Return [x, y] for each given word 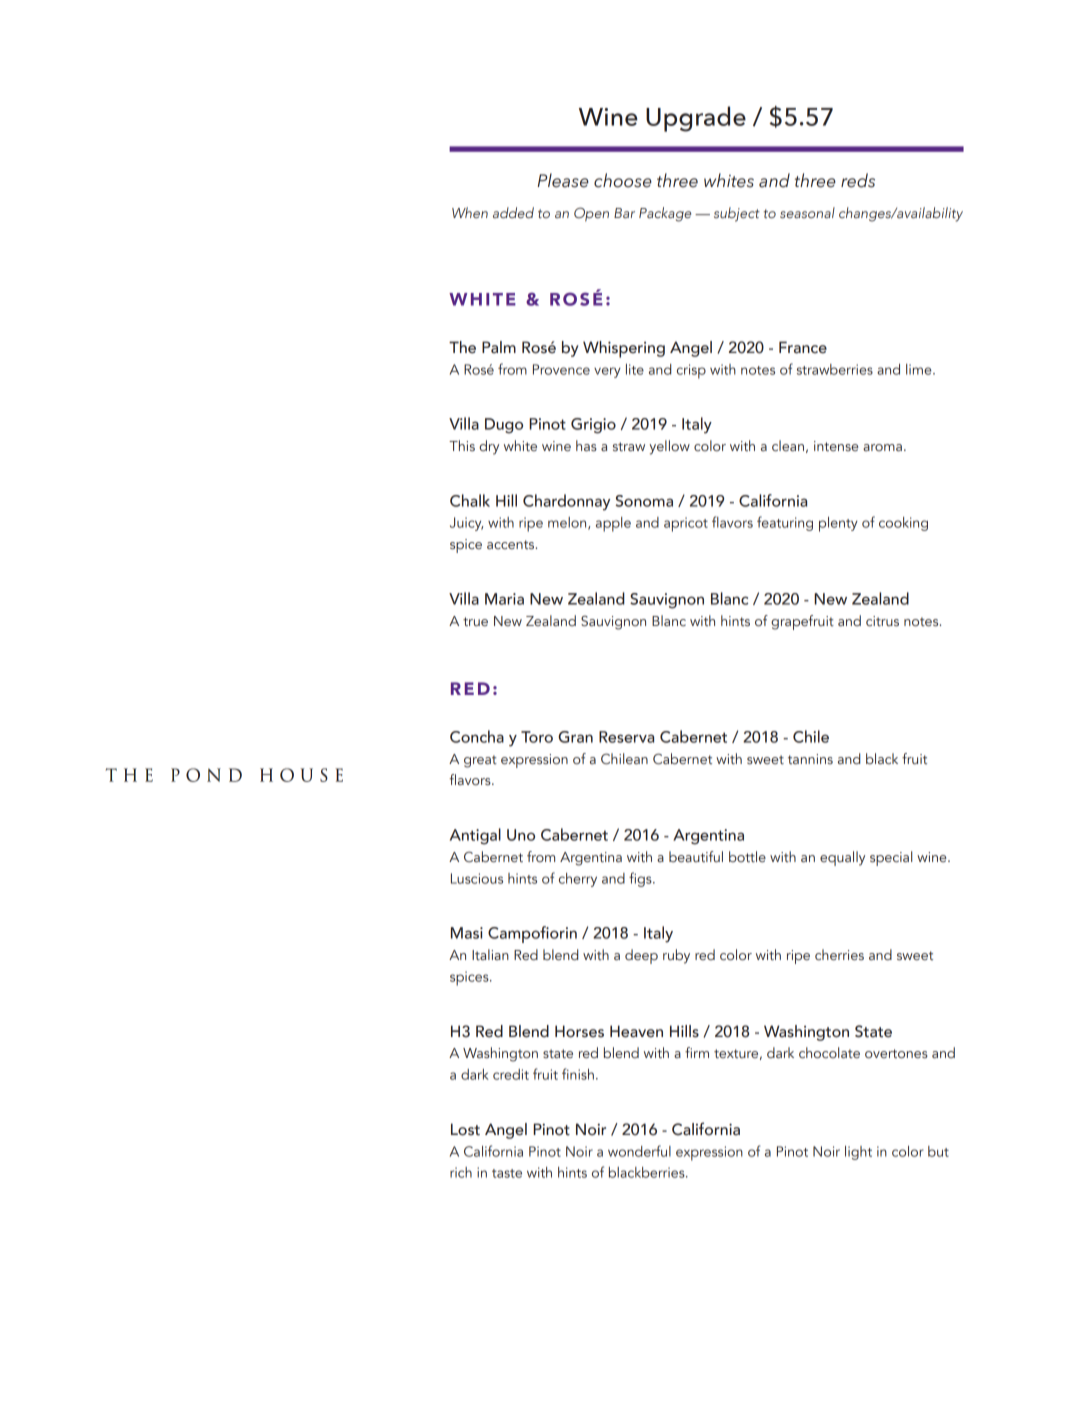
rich [461, 1172]
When [470, 212]
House [301, 775]
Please [563, 180]
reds [858, 180]
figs [641, 879]
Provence [561, 369]
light [858, 1153]
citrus [882, 621]
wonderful [639, 1151]
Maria [504, 599]
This [462, 445]
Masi [467, 933]
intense [836, 446]
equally [842, 858]
